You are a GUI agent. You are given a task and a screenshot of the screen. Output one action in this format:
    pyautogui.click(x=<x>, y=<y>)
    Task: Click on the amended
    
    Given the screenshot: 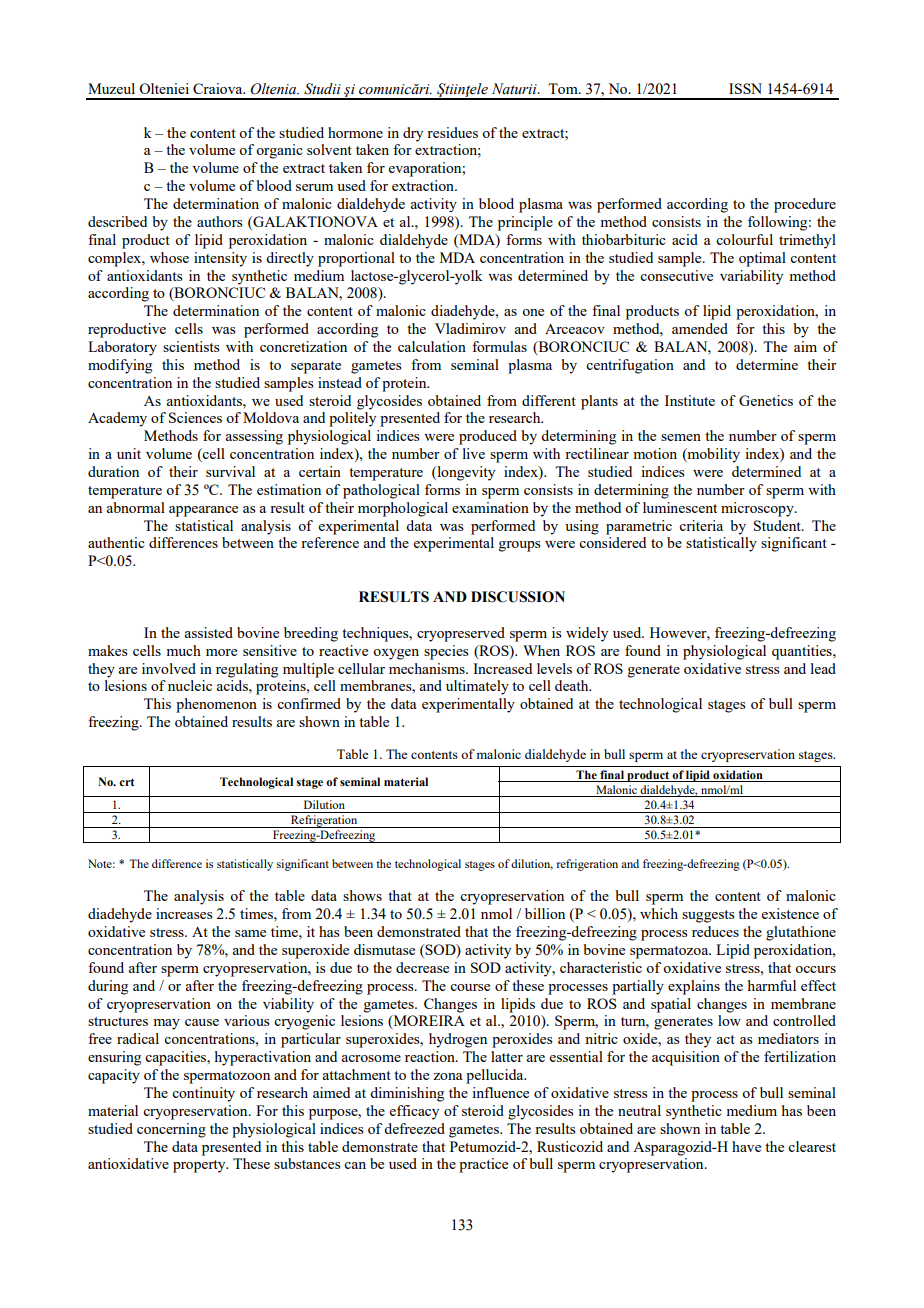 What is the action you would take?
    pyautogui.click(x=700, y=328)
